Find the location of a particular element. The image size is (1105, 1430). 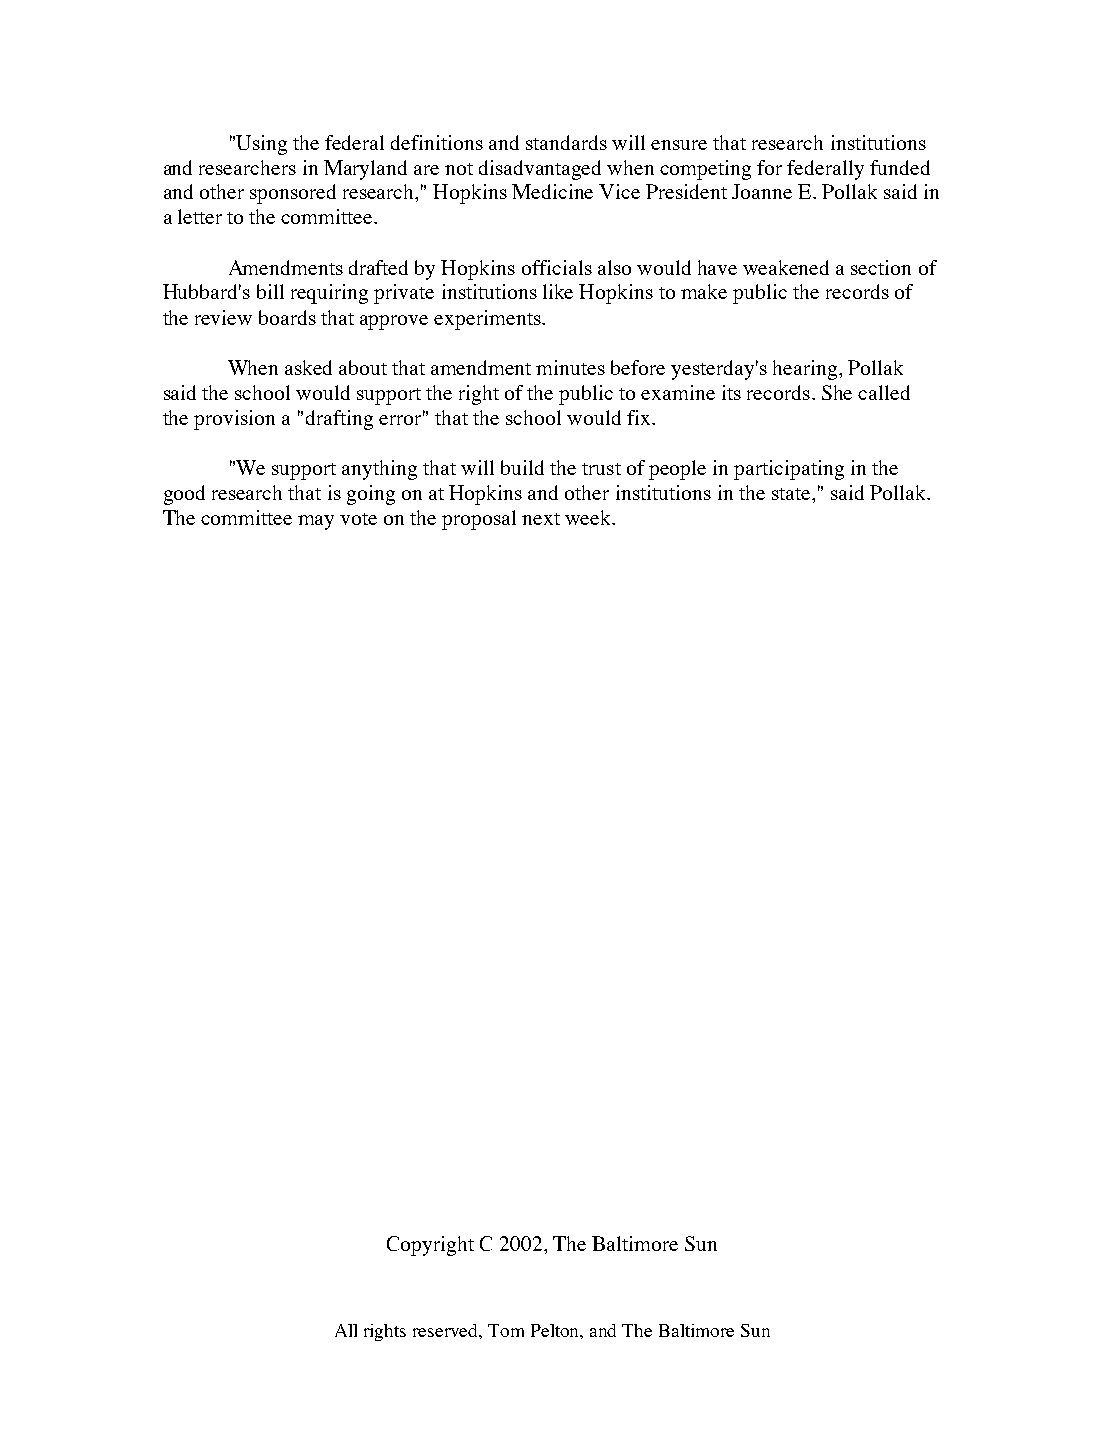

provision is located at coordinates (234, 420).
